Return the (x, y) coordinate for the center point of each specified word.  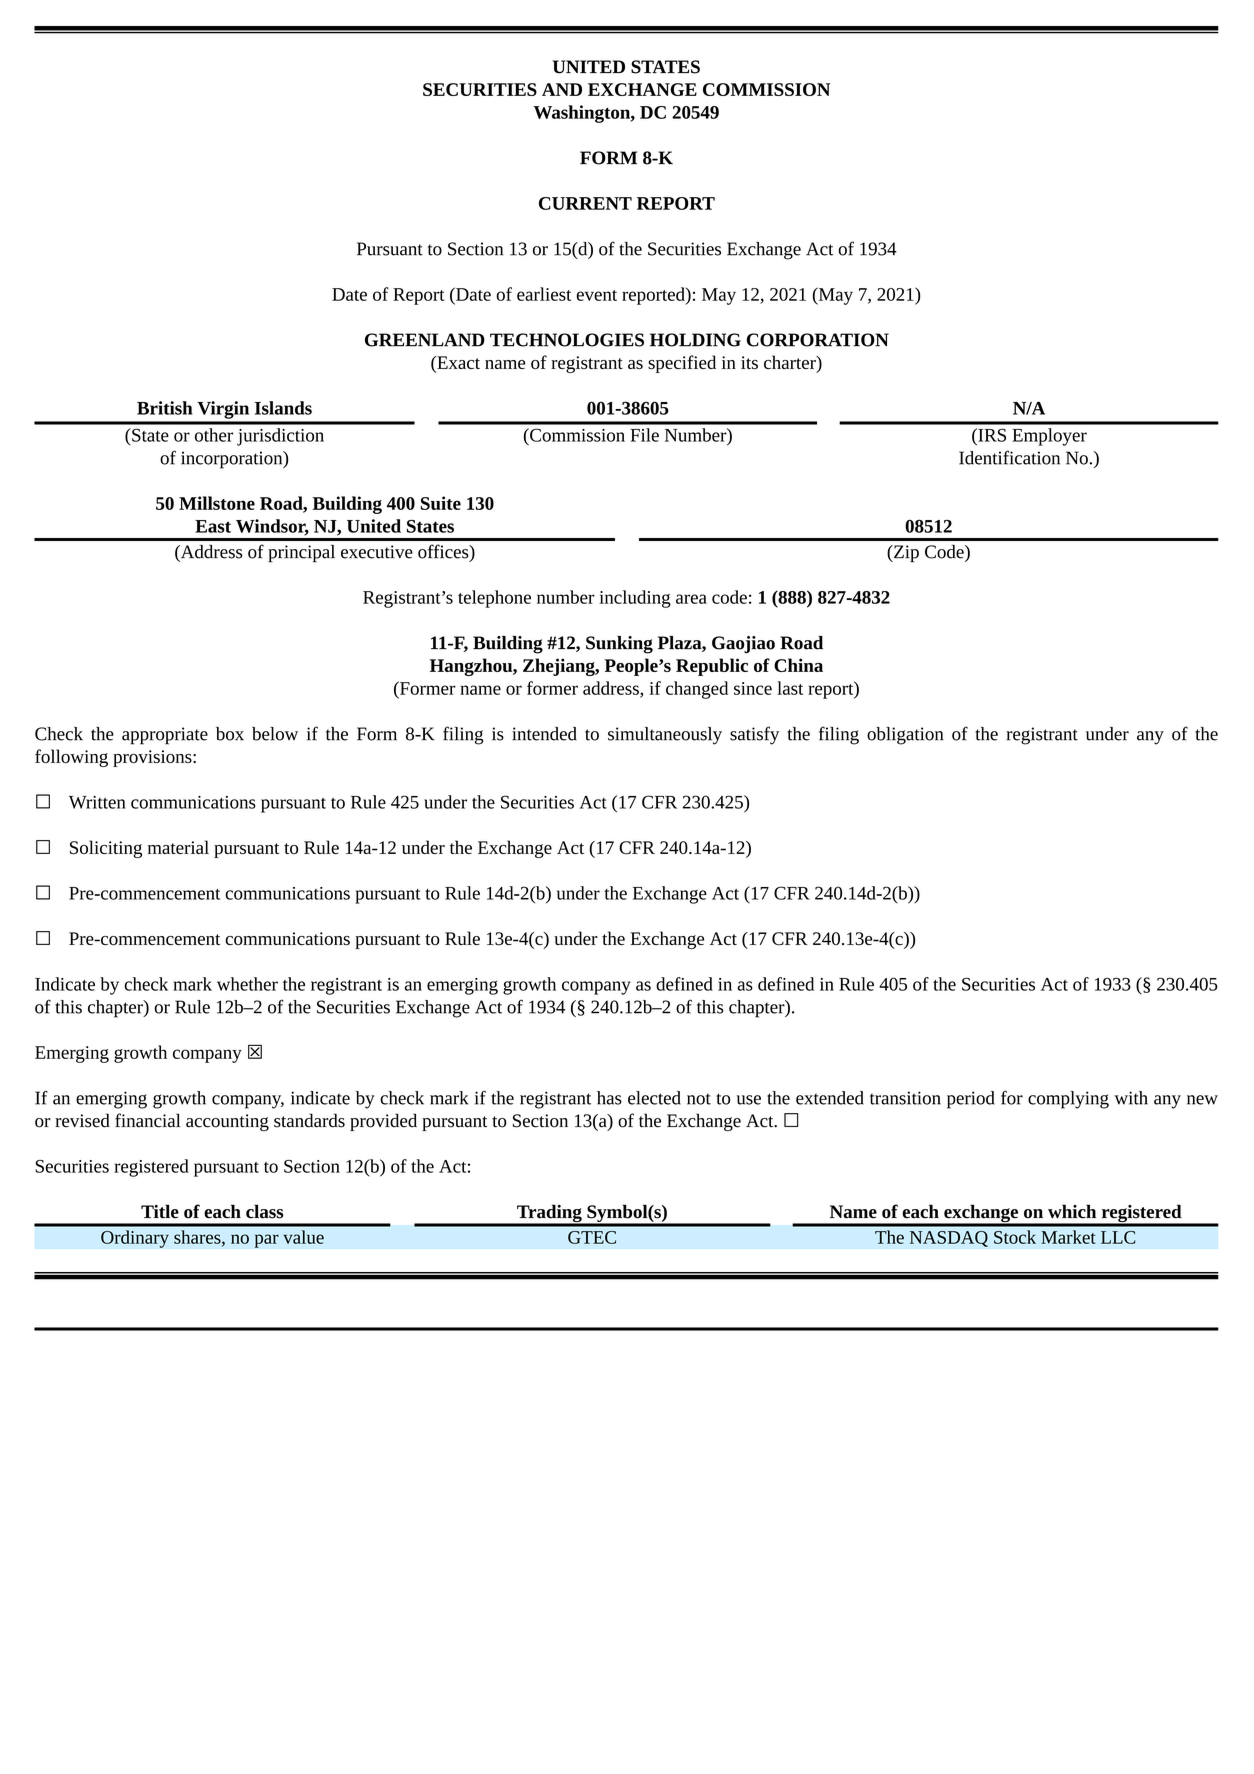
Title (160, 1211)
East (213, 526)
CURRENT (585, 203)
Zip (905, 554)
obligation (905, 736)
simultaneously (665, 736)
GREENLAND (425, 340)
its (749, 362)
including (635, 599)
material (178, 847)
